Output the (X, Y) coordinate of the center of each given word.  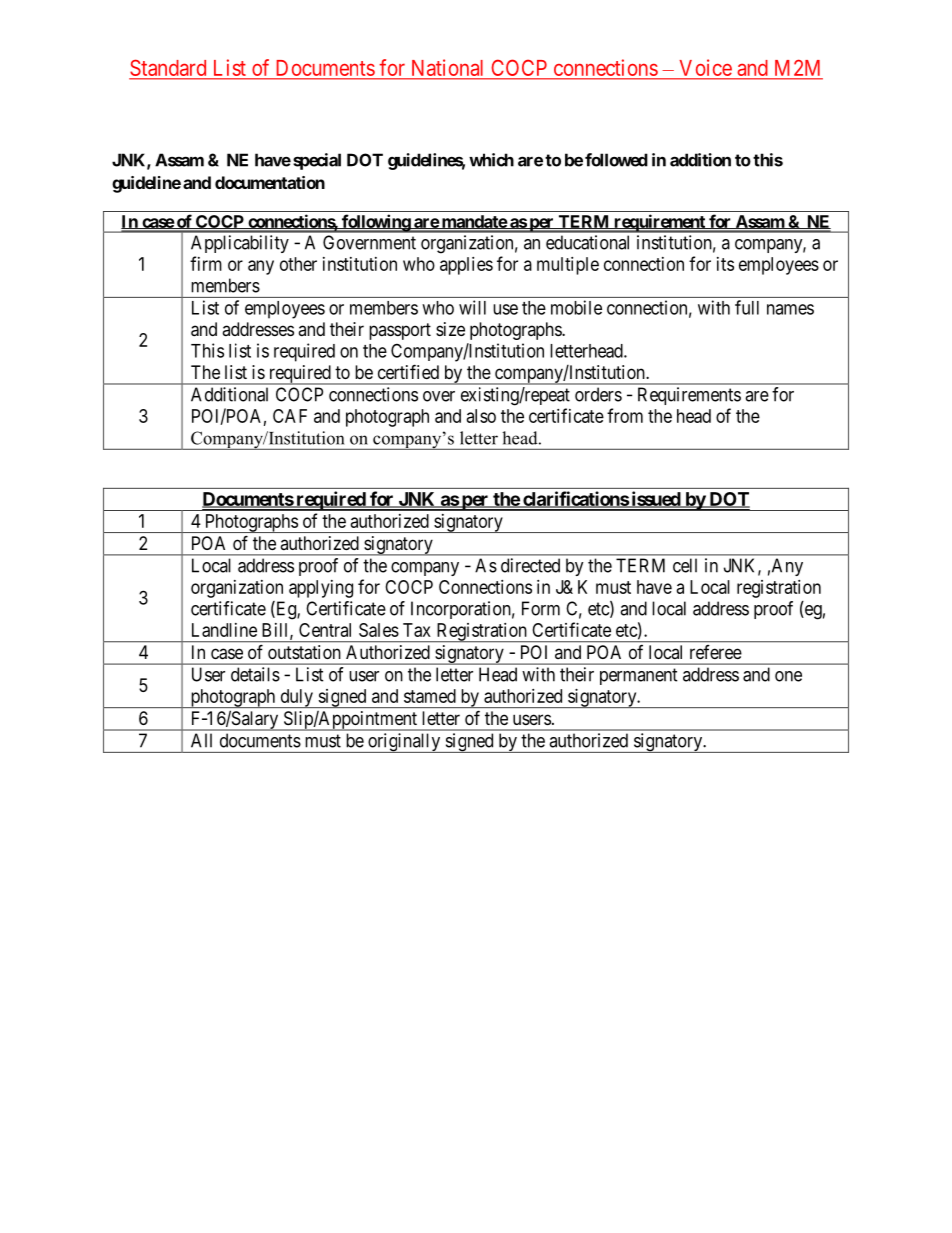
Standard (169, 69)
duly (296, 698)
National (447, 69)
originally (404, 743)
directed (530, 565)
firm (206, 263)
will (472, 307)
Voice (705, 69)
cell (685, 565)
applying (321, 589)
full (747, 307)
